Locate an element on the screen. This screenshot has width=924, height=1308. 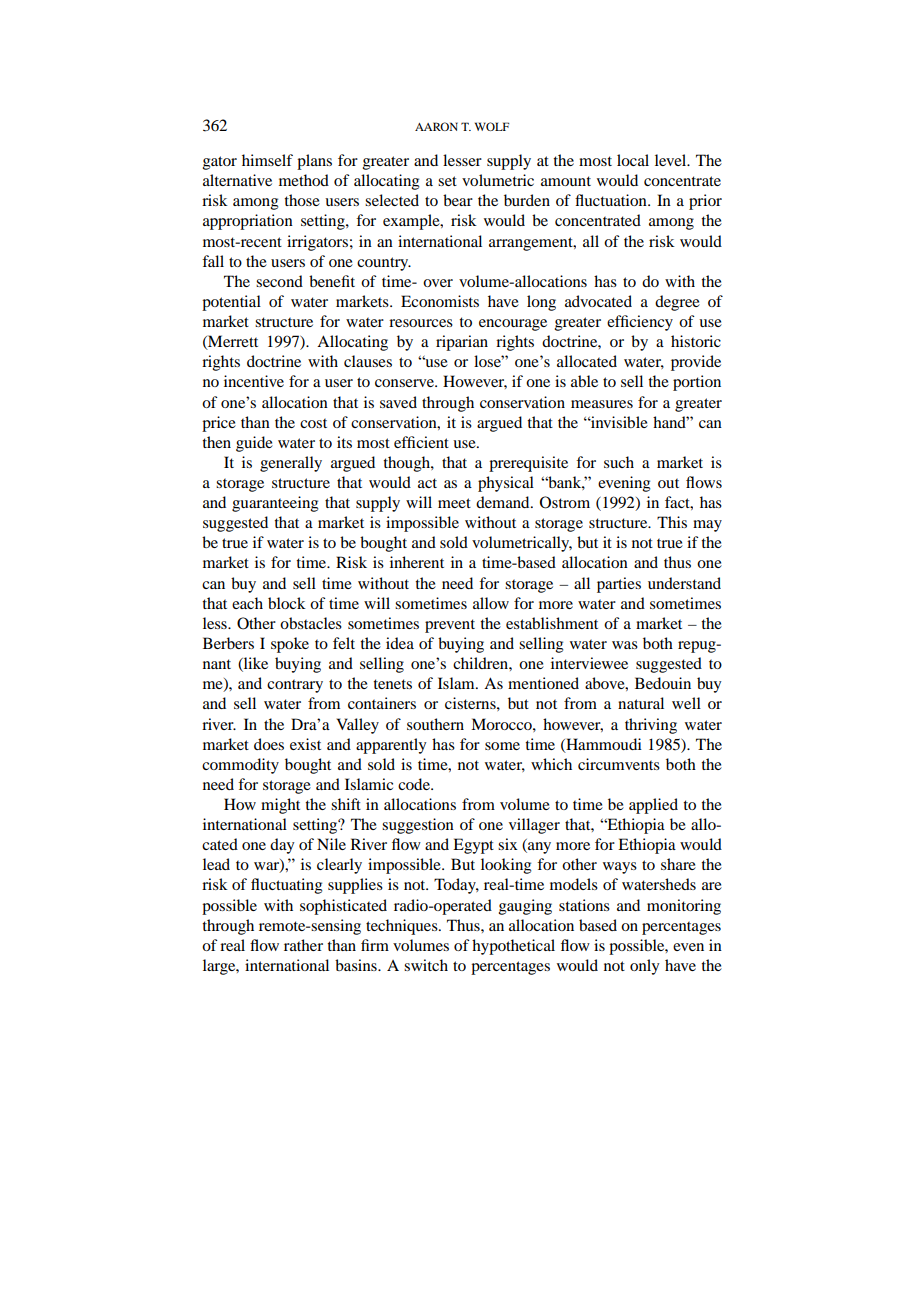
AARON is located at coordinates (436, 126).
